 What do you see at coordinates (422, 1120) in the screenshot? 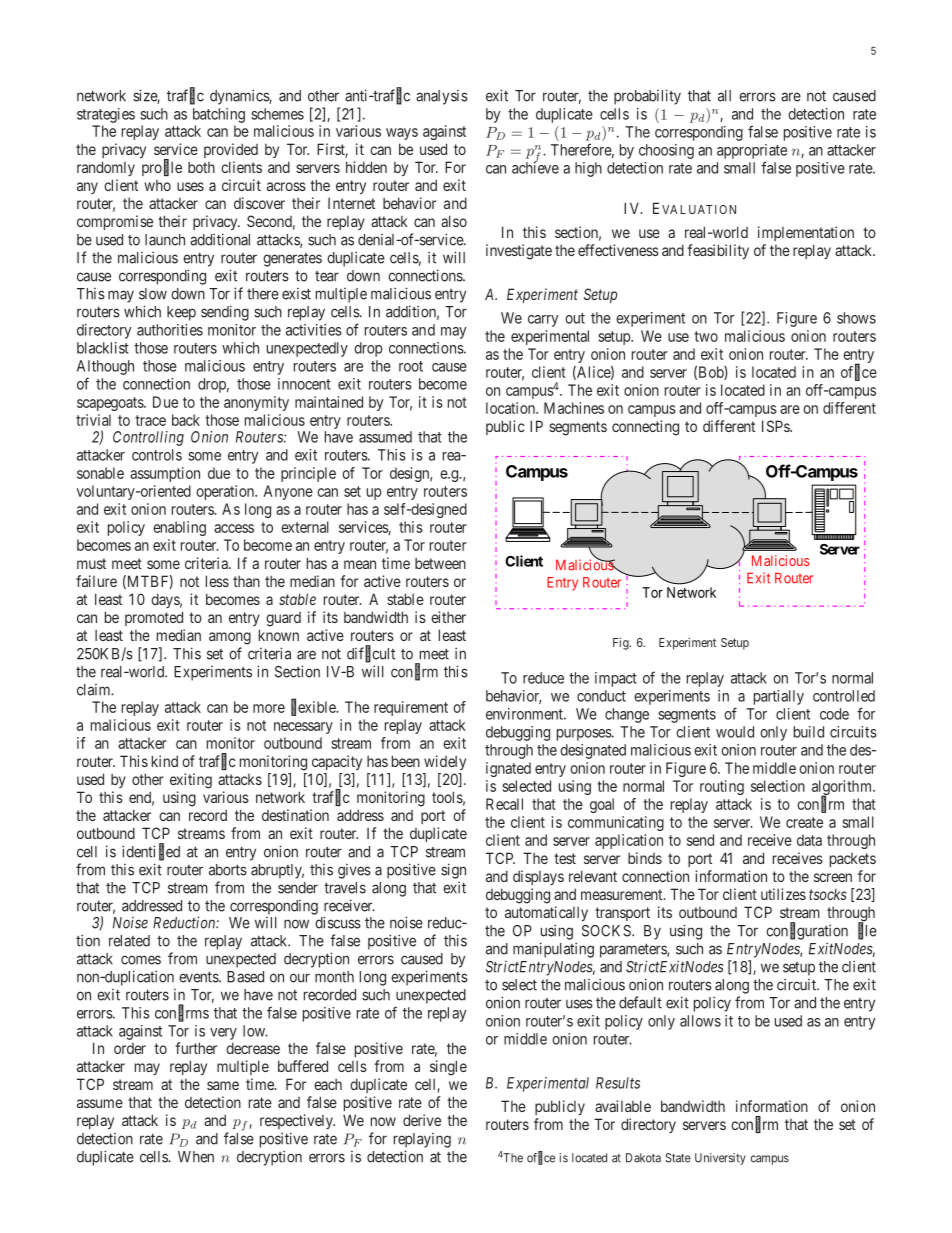
I see `derive` at bounding box center [422, 1120].
